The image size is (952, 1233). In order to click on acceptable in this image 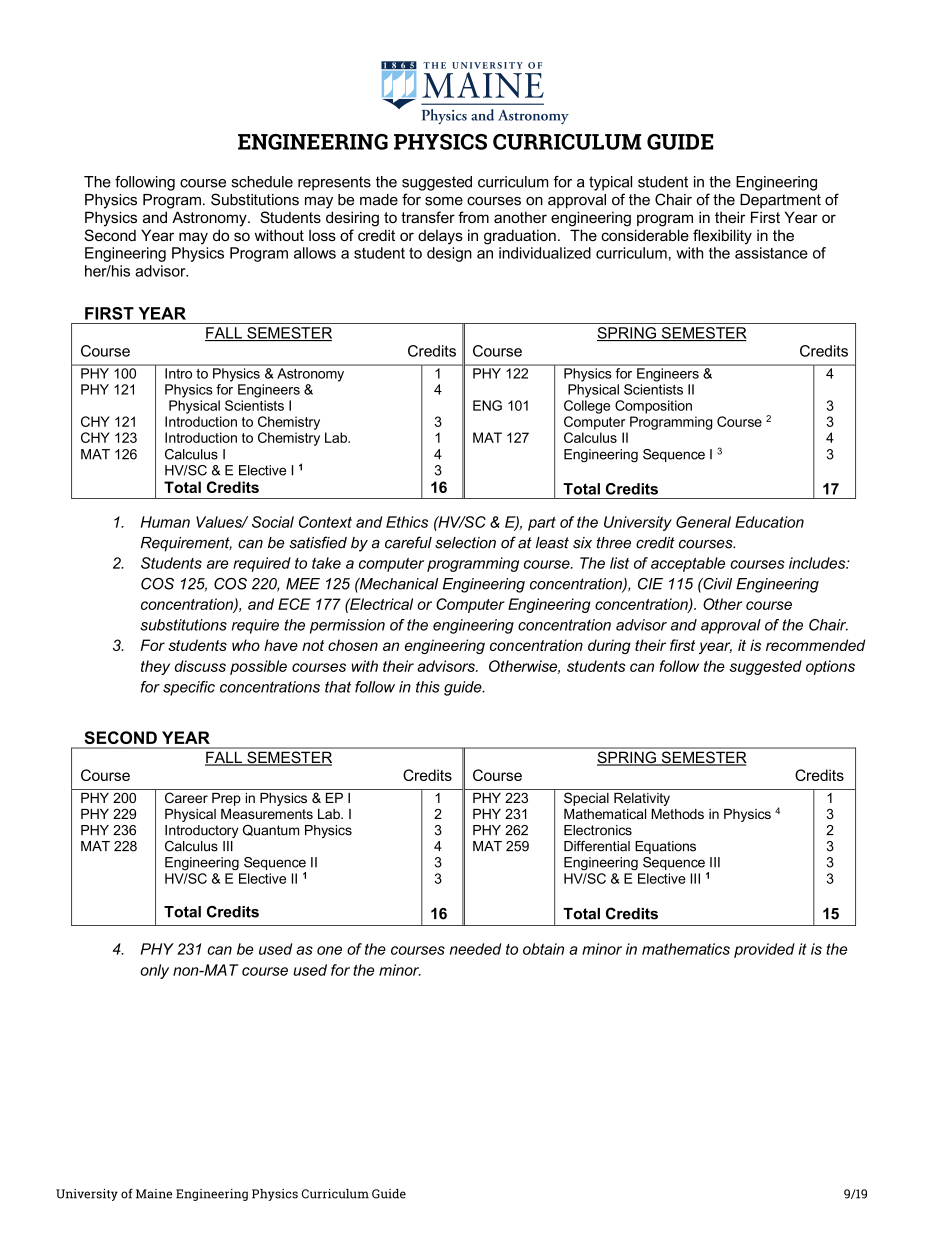, I will do `click(688, 564)`.
